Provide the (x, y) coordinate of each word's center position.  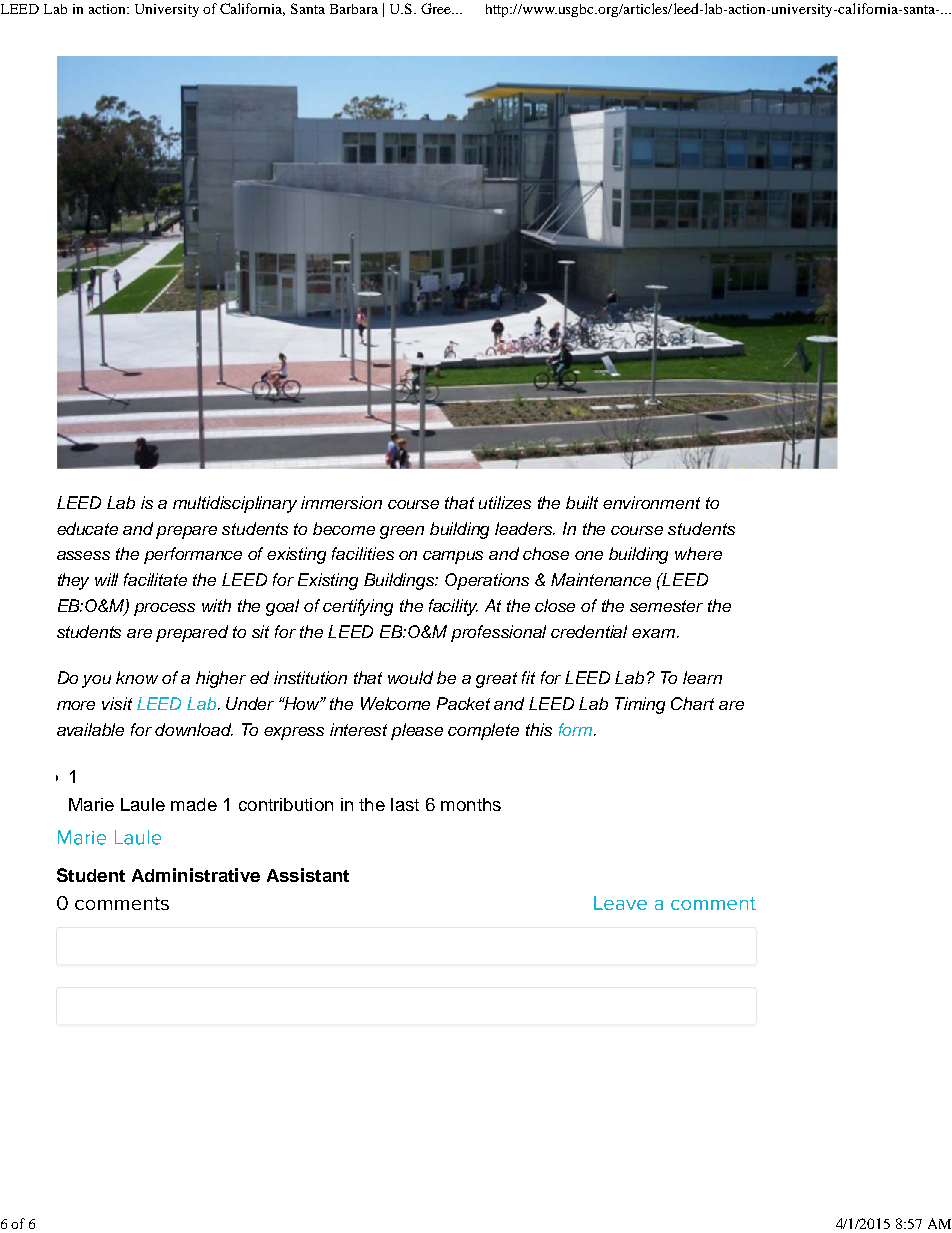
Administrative (196, 875)
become (344, 528)
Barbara (354, 9)
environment (651, 502)
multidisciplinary (235, 504)
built (582, 502)
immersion (341, 502)
